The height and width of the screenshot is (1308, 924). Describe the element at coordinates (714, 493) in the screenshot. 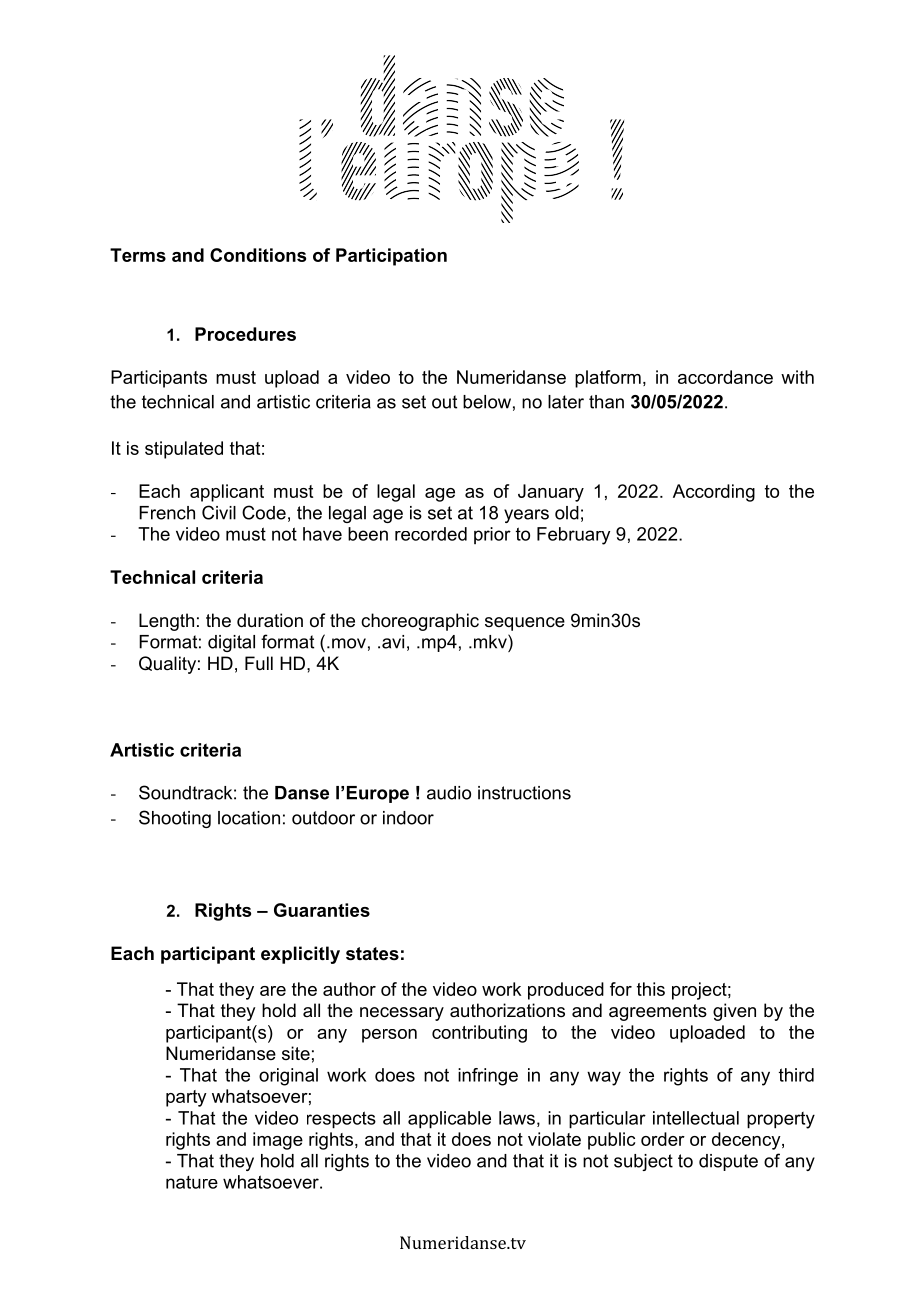

I see `According` at that location.
